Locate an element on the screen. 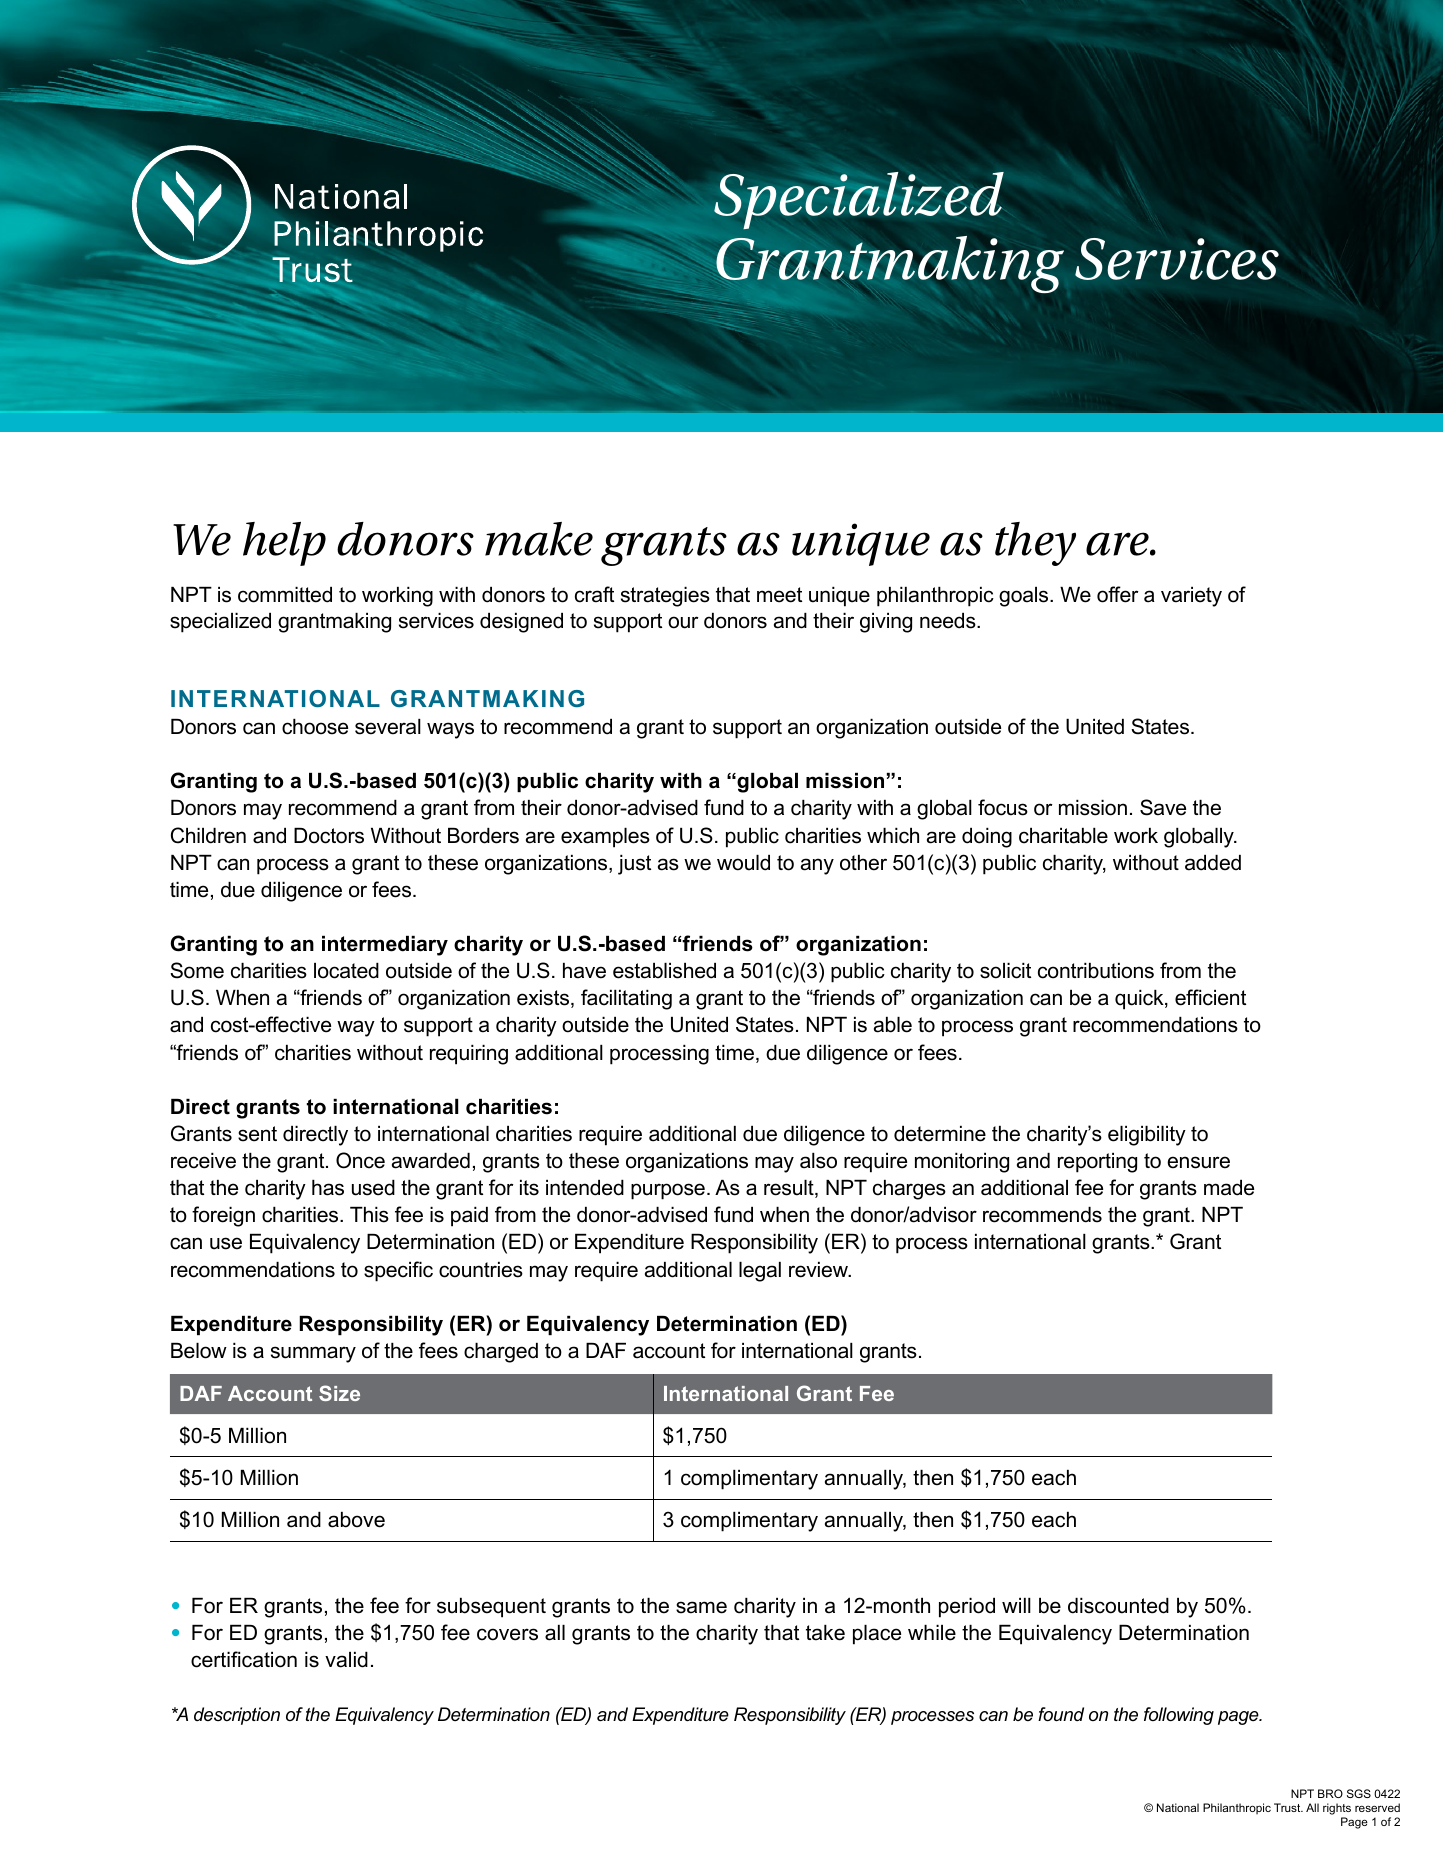 The width and height of the screenshot is (1443, 1868). variety is located at coordinates (1191, 597).
